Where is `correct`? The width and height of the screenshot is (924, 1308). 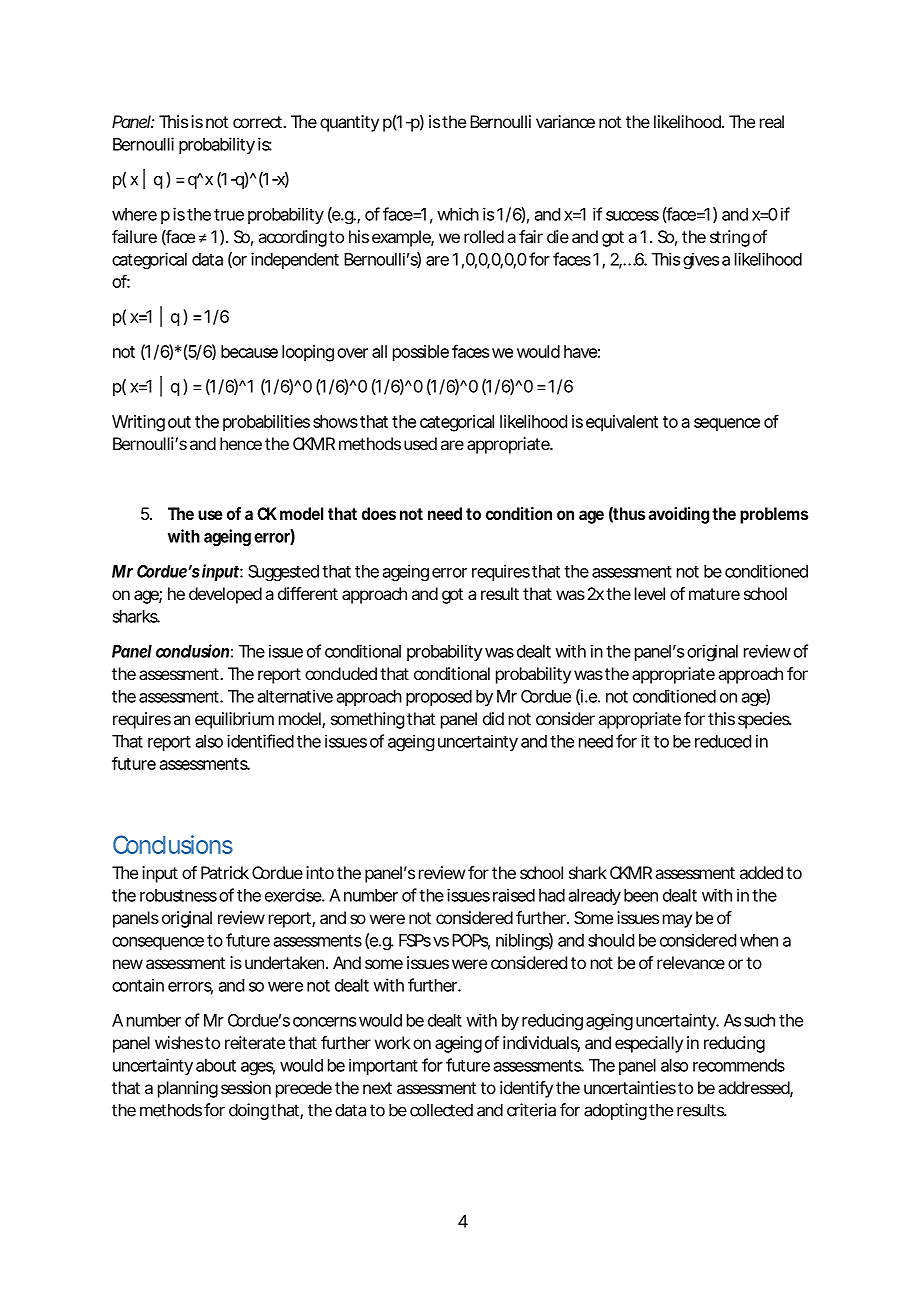 correct is located at coordinates (259, 122).
